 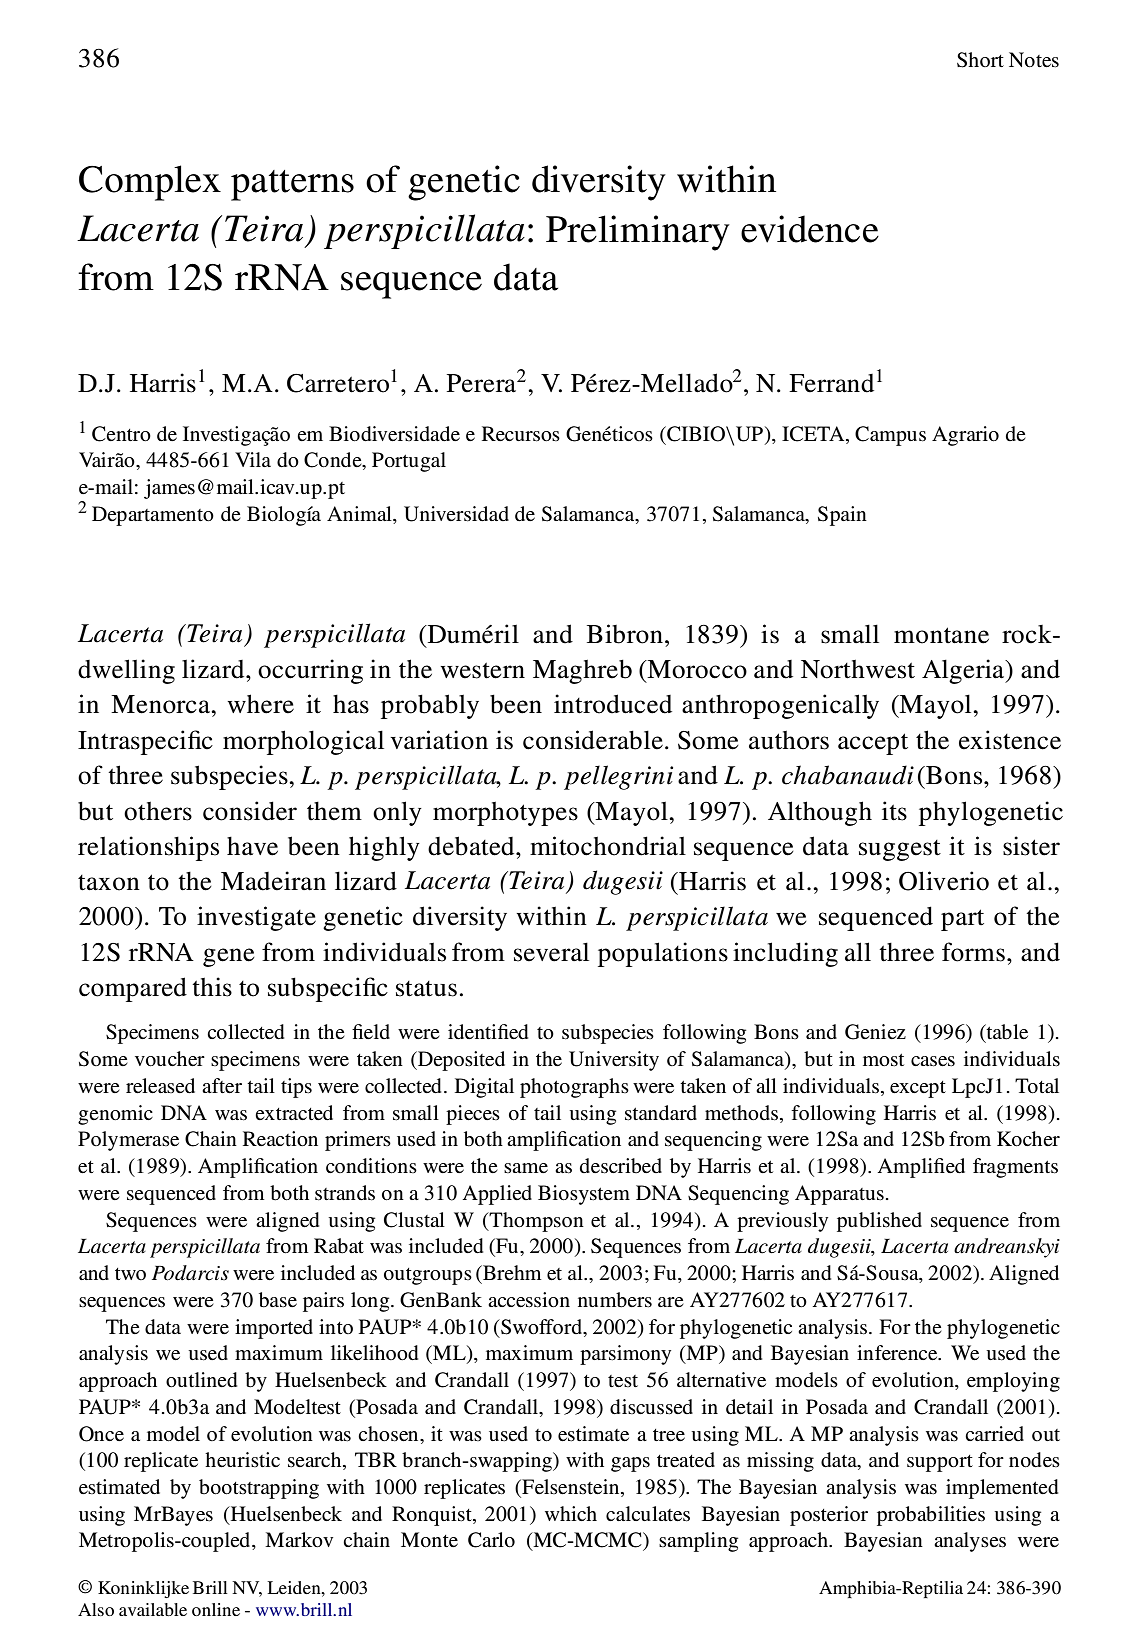 I want to click on online, so click(x=216, y=1609).
